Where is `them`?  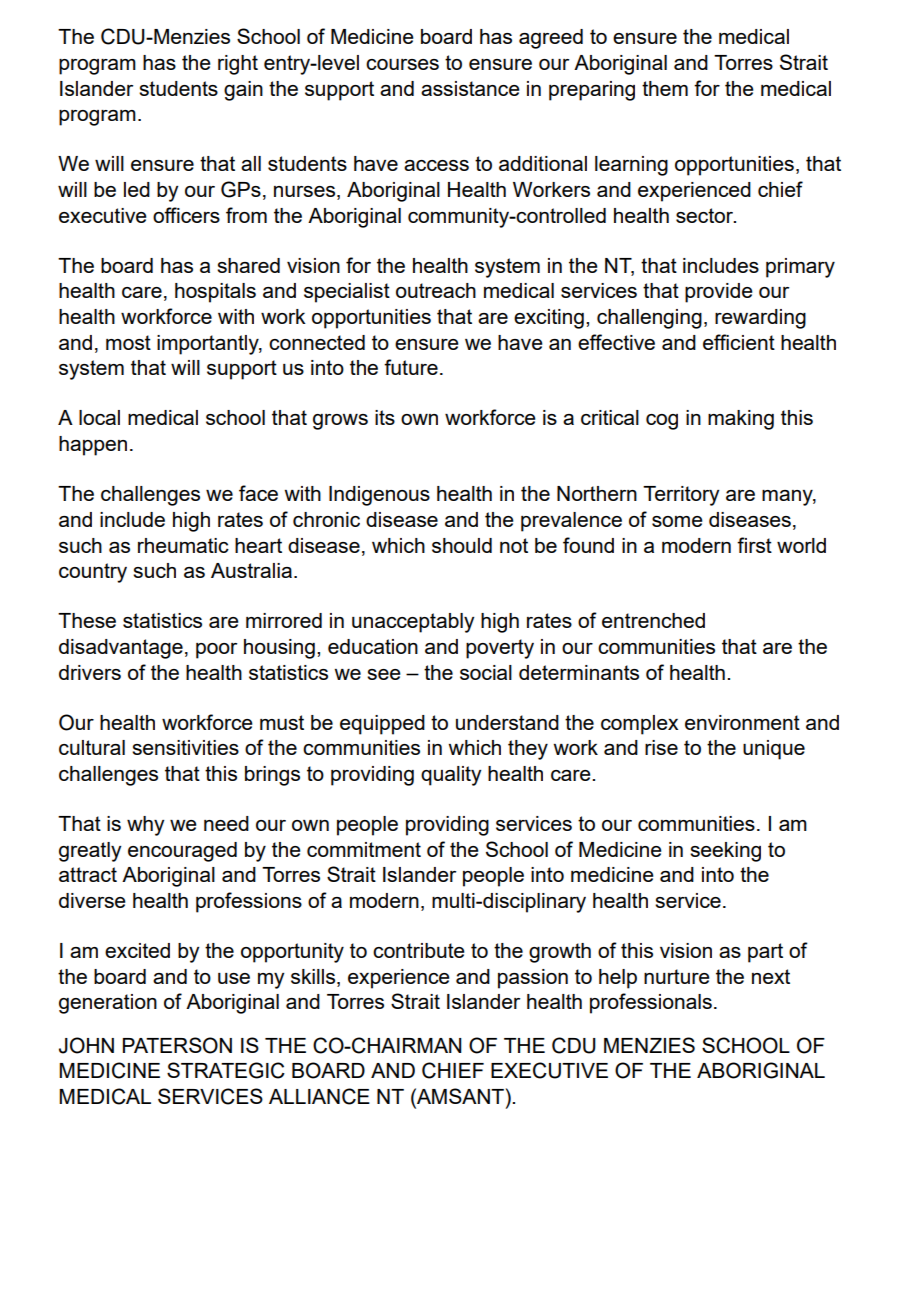
them is located at coordinates (665, 88).
